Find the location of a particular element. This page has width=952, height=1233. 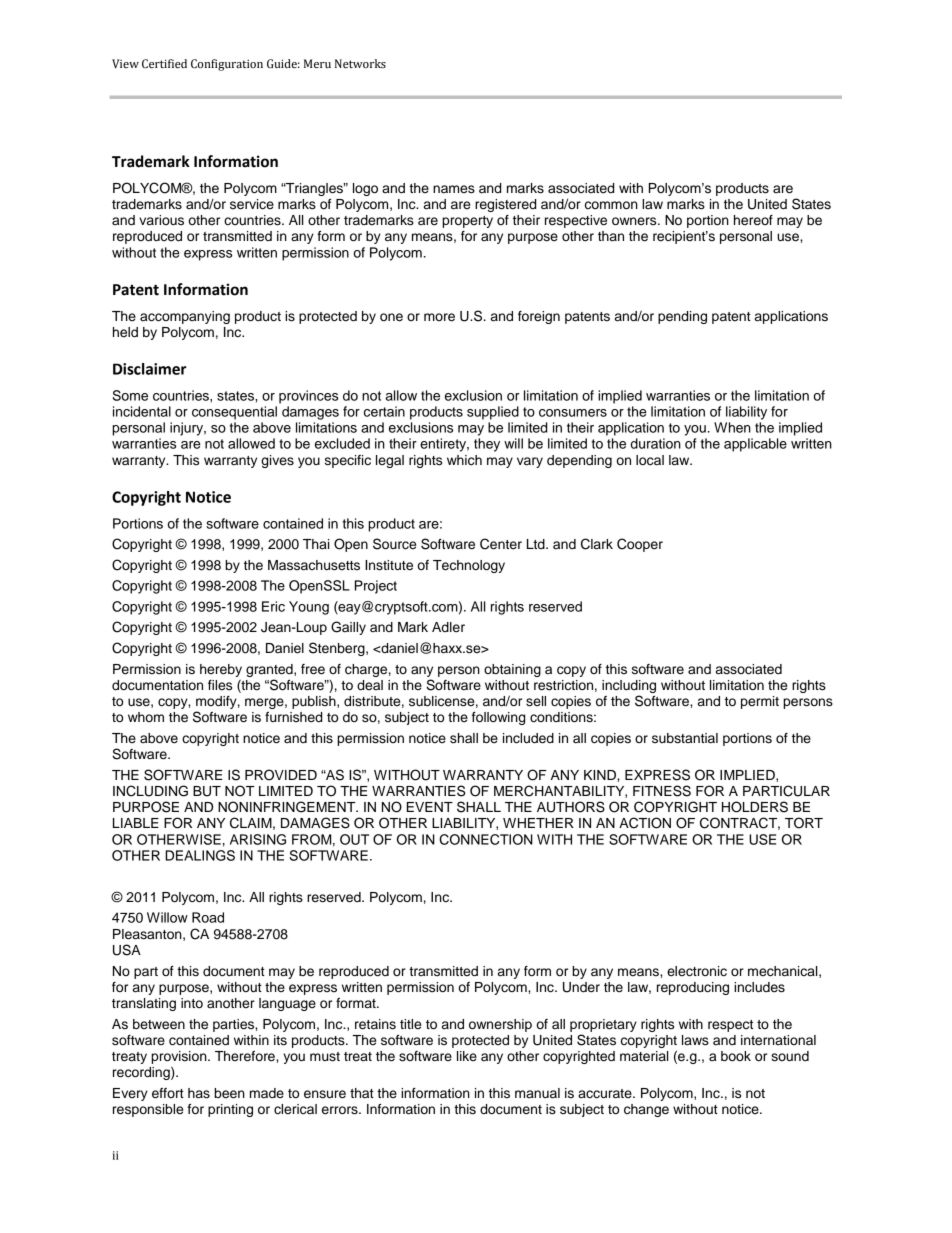

various is located at coordinates (161, 220).
